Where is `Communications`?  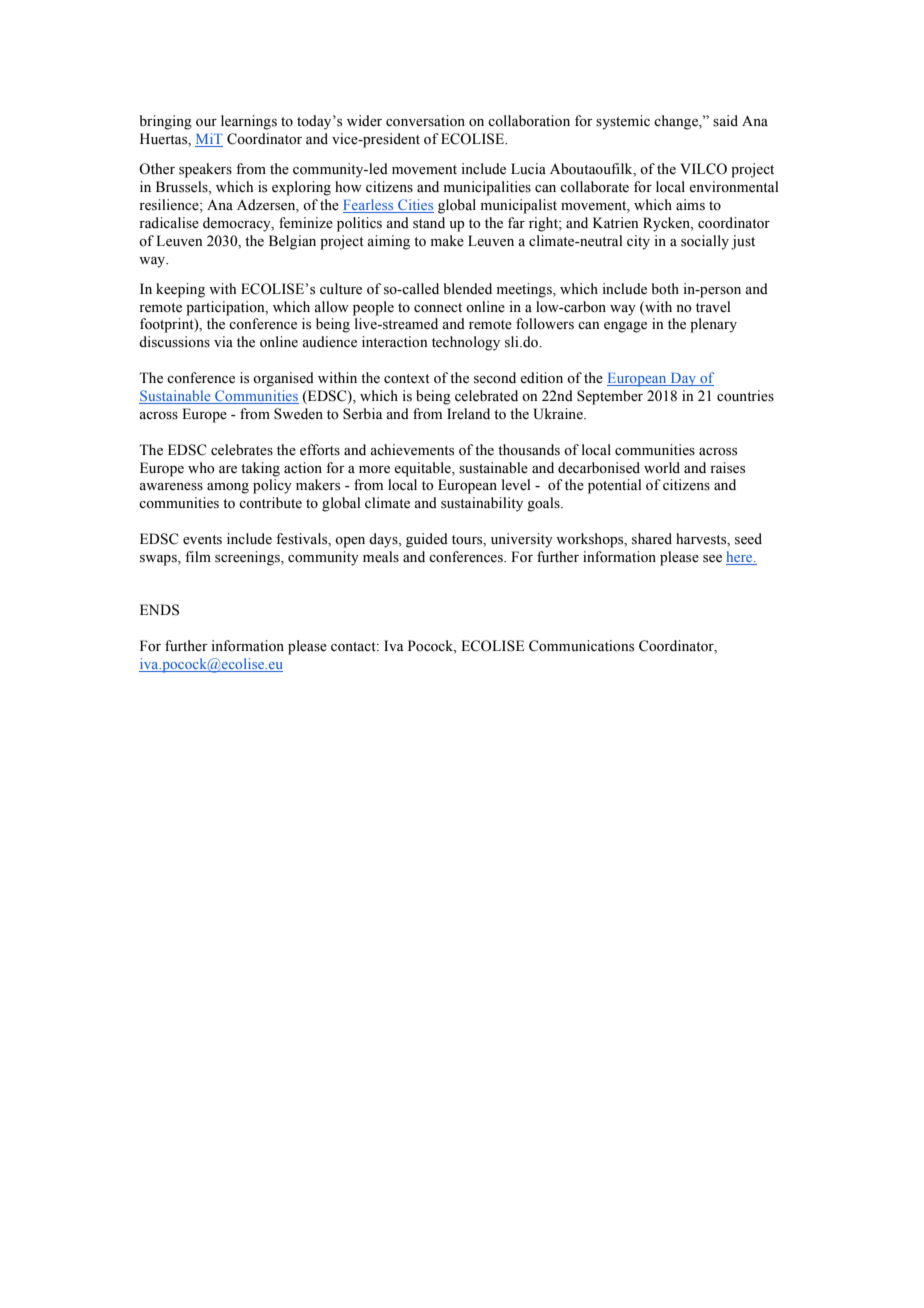 Communications is located at coordinates (581, 646).
